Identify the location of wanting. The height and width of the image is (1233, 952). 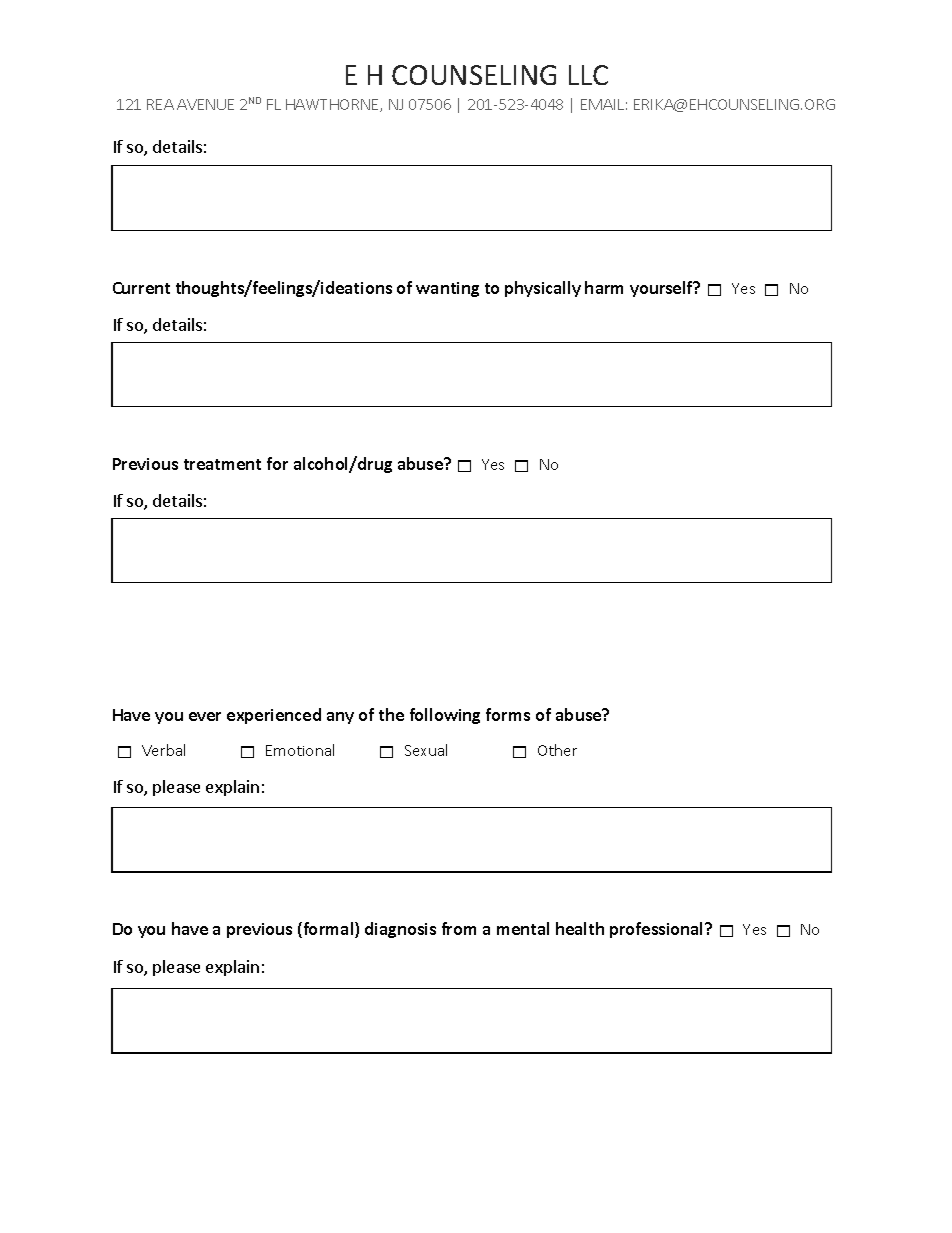
(447, 289).
